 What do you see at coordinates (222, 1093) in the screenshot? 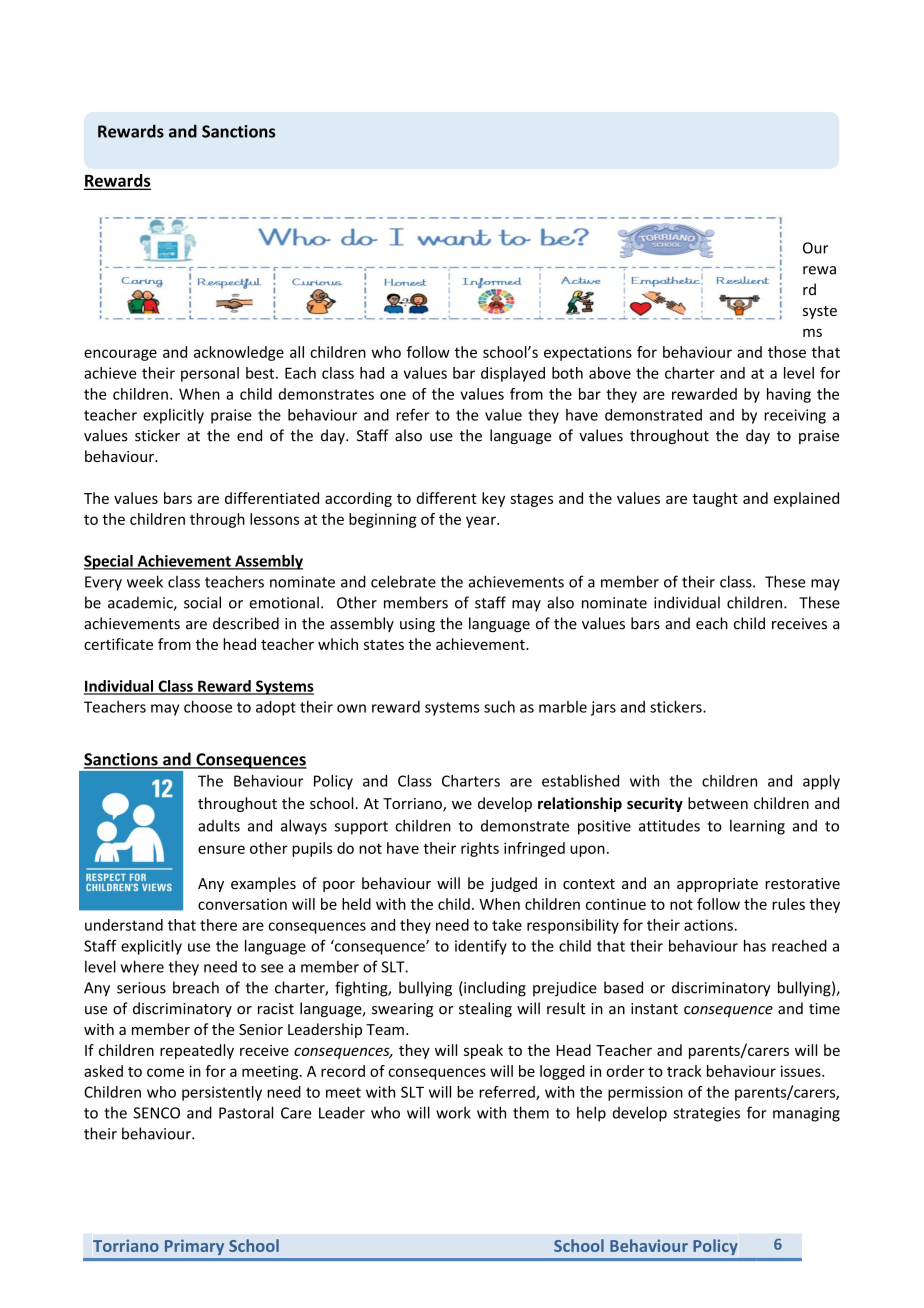
I see `persistently` at bounding box center [222, 1093].
